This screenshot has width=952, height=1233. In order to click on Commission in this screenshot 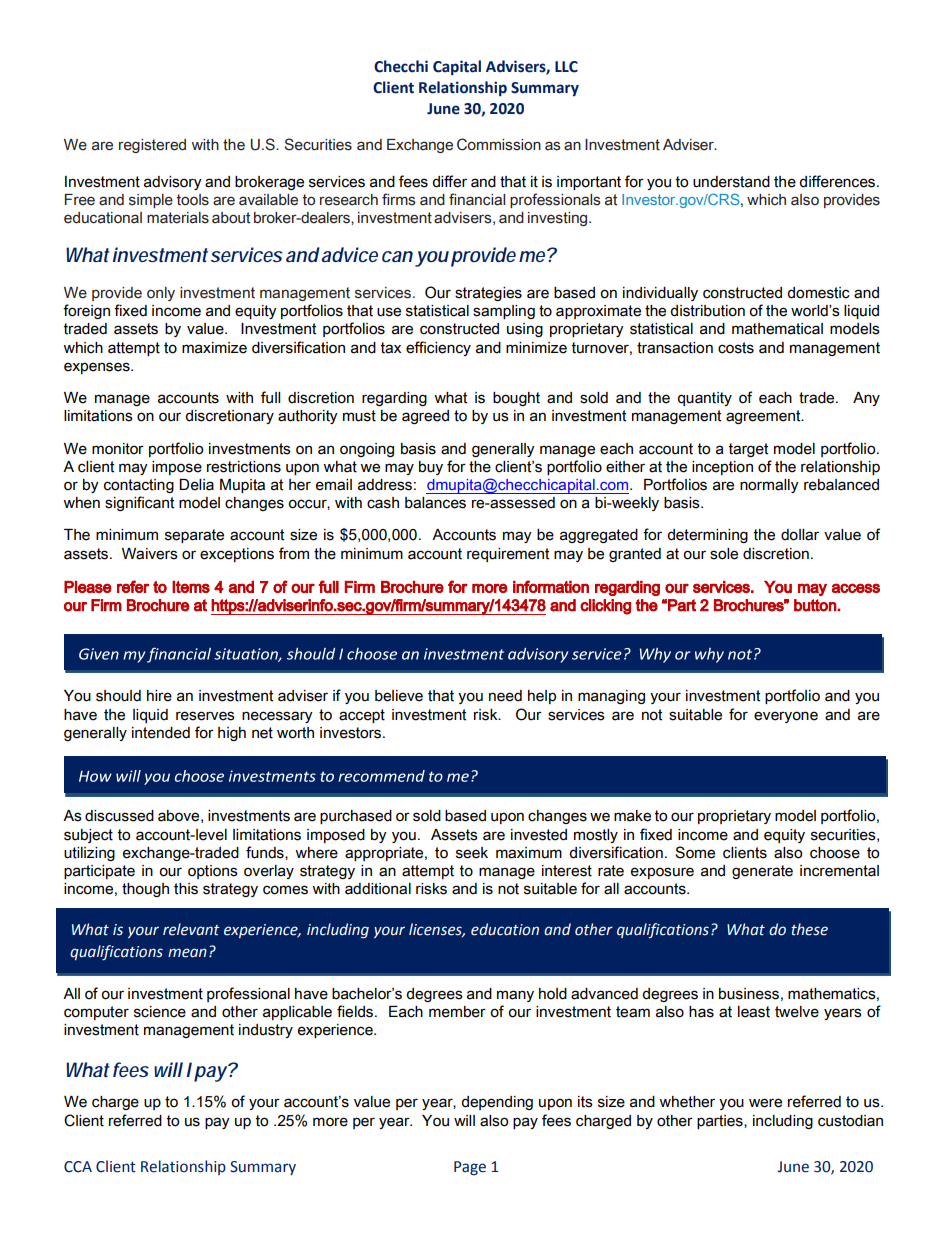, I will do `click(499, 144)`.
